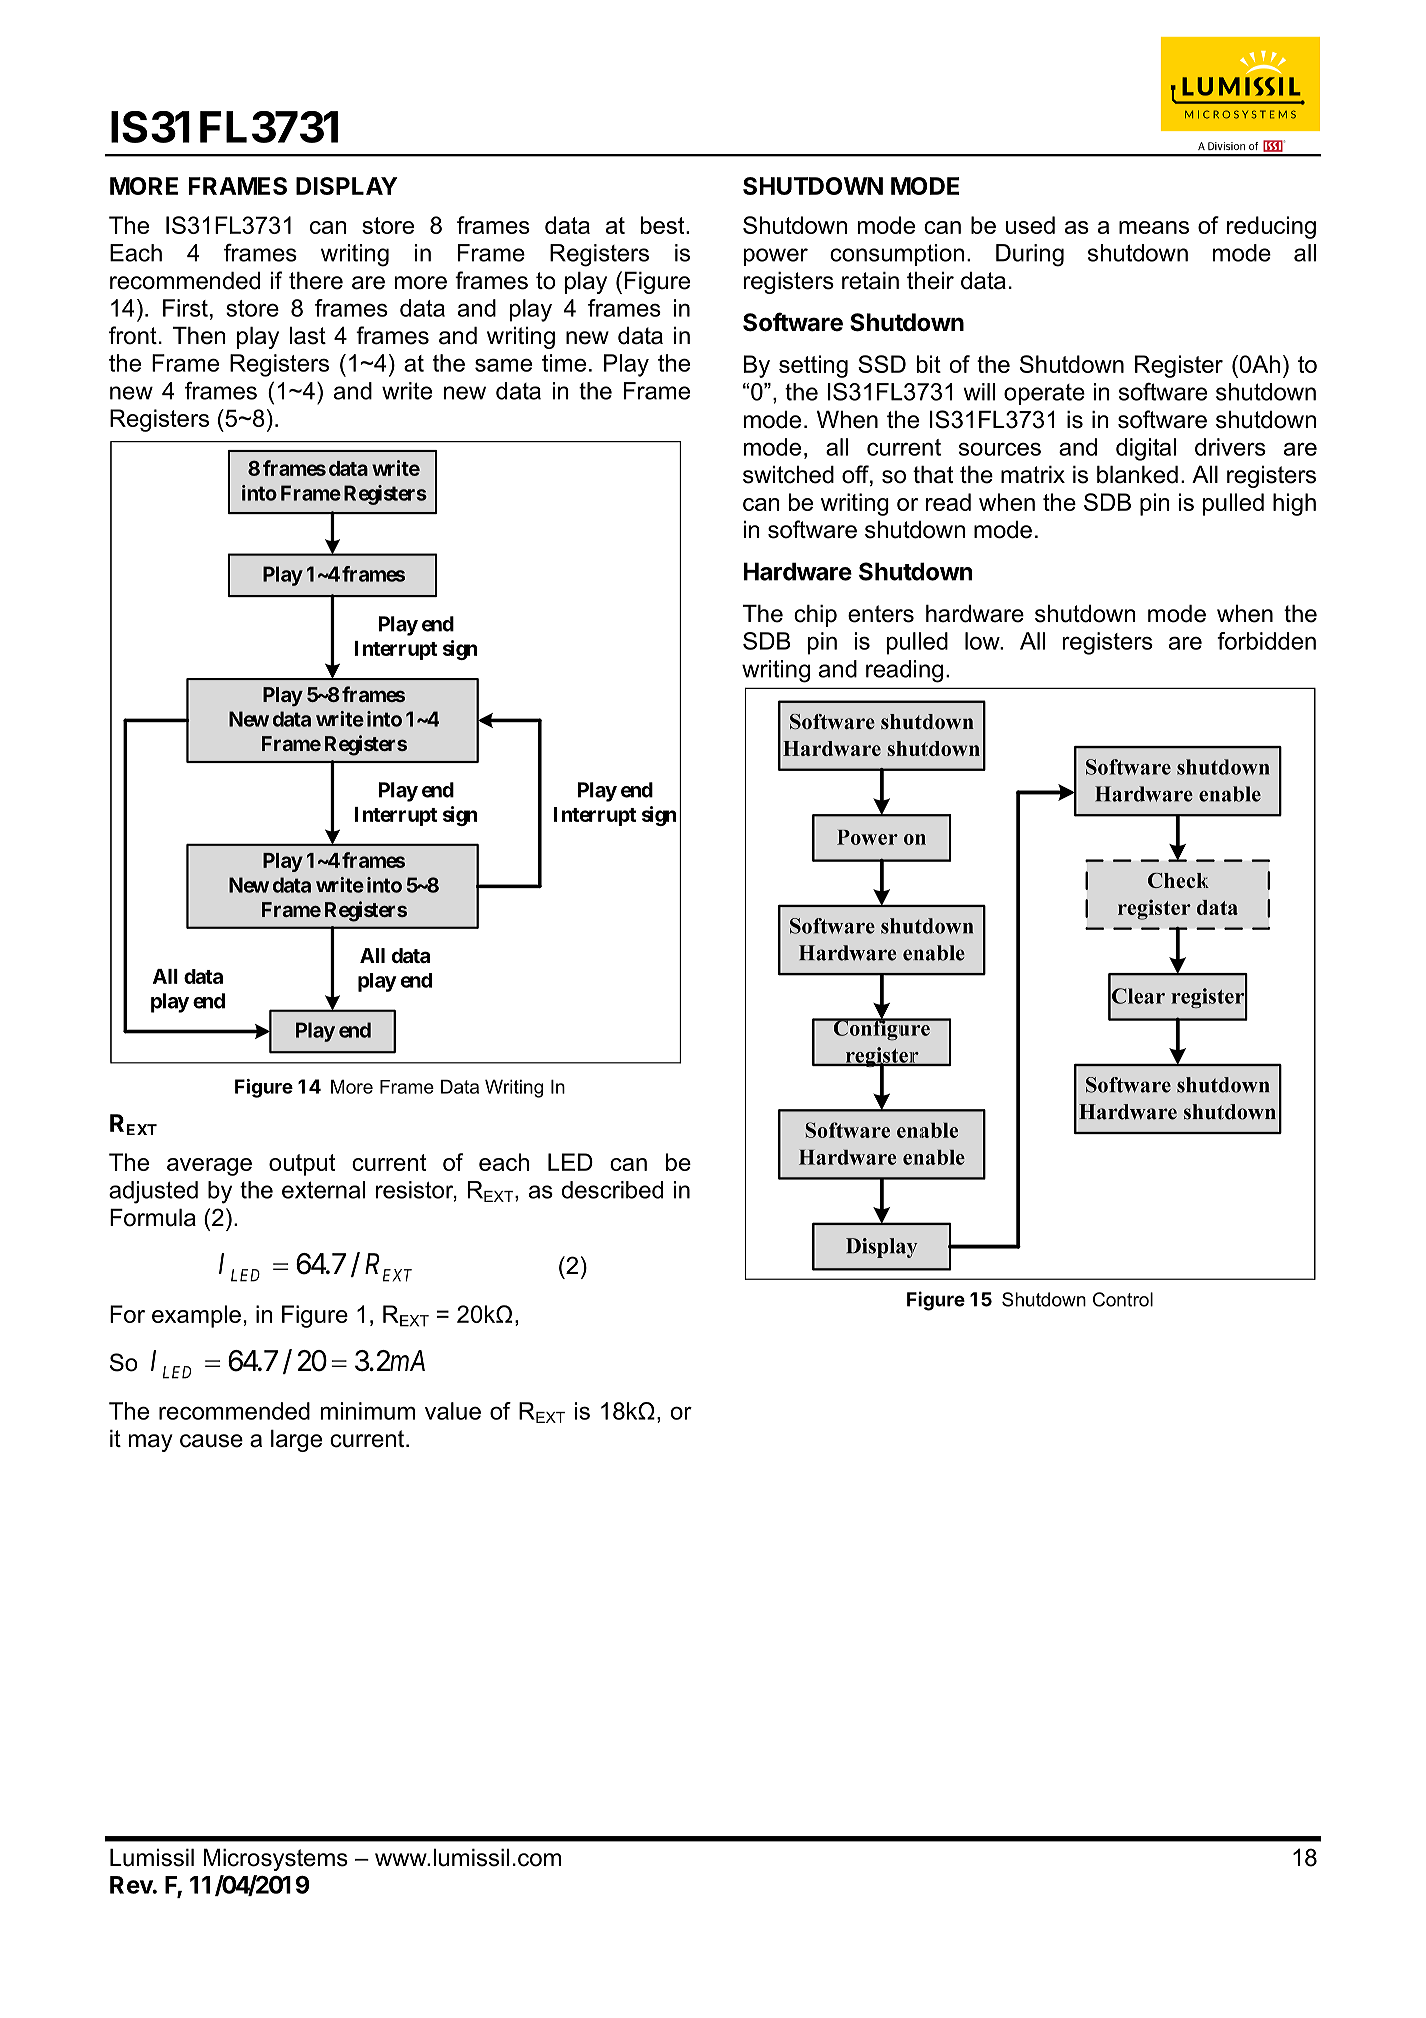 The width and height of the document is (1426, 2018). What do you see at coordinates (302, 1165) in the document?
I see `output` at bounding box center [302, 1165].
